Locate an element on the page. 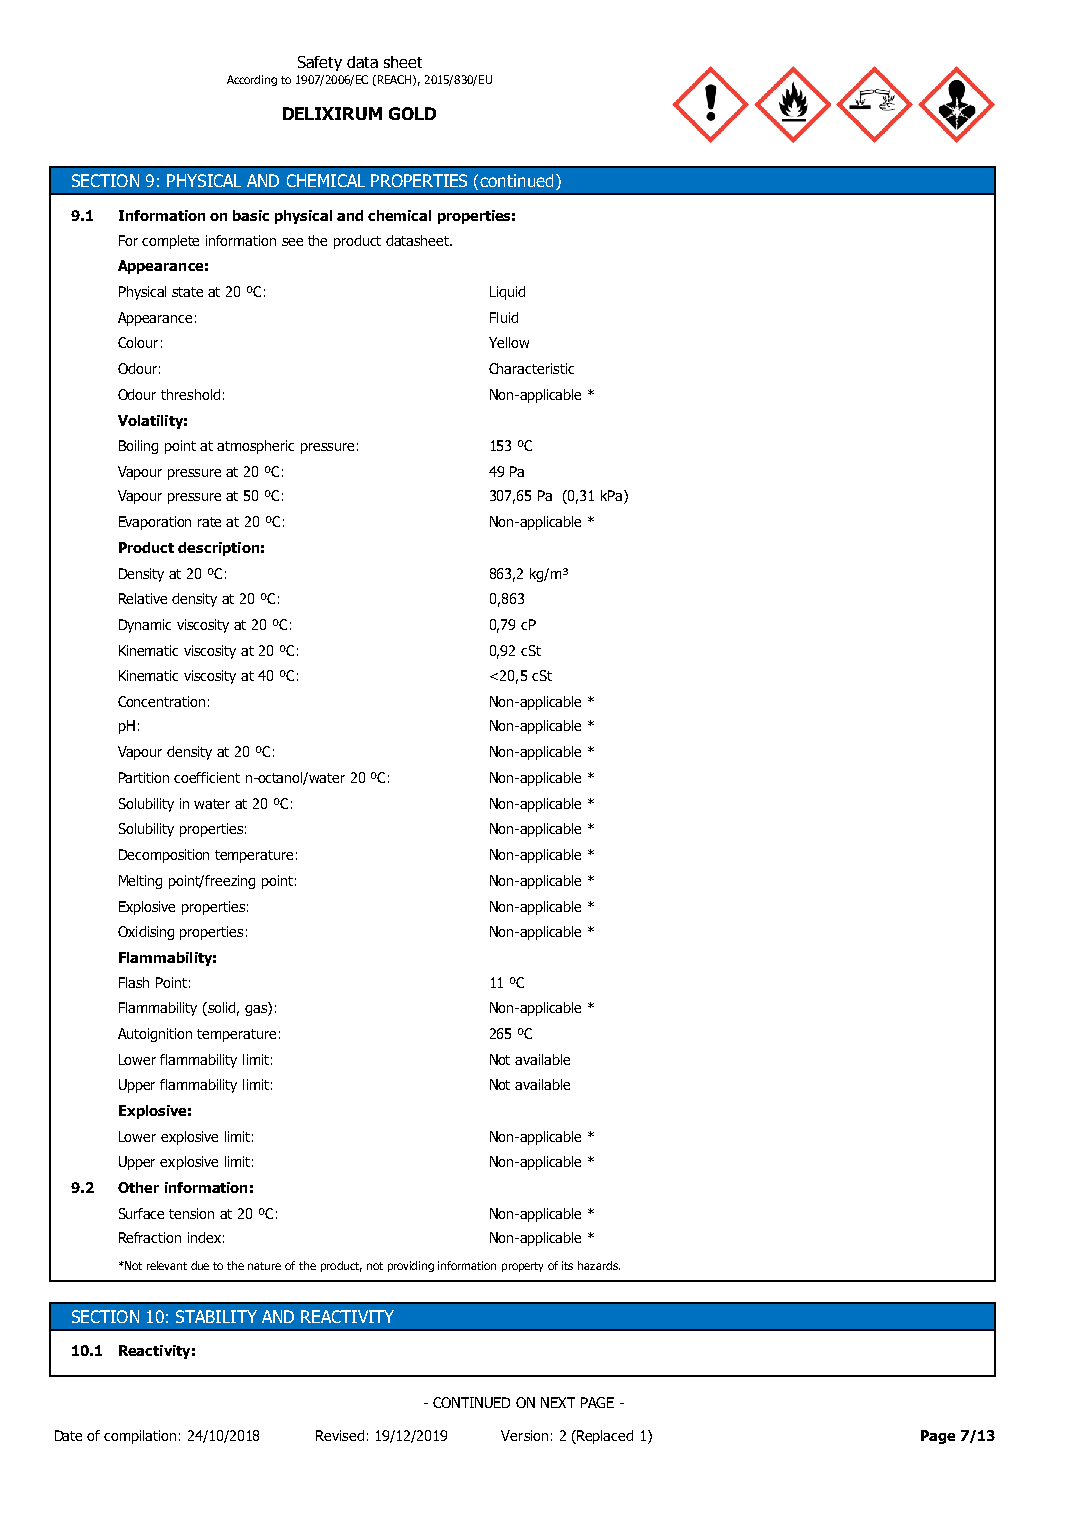 This page has height=1519, width=1074. Partition is located at coordinates (144, 777).
